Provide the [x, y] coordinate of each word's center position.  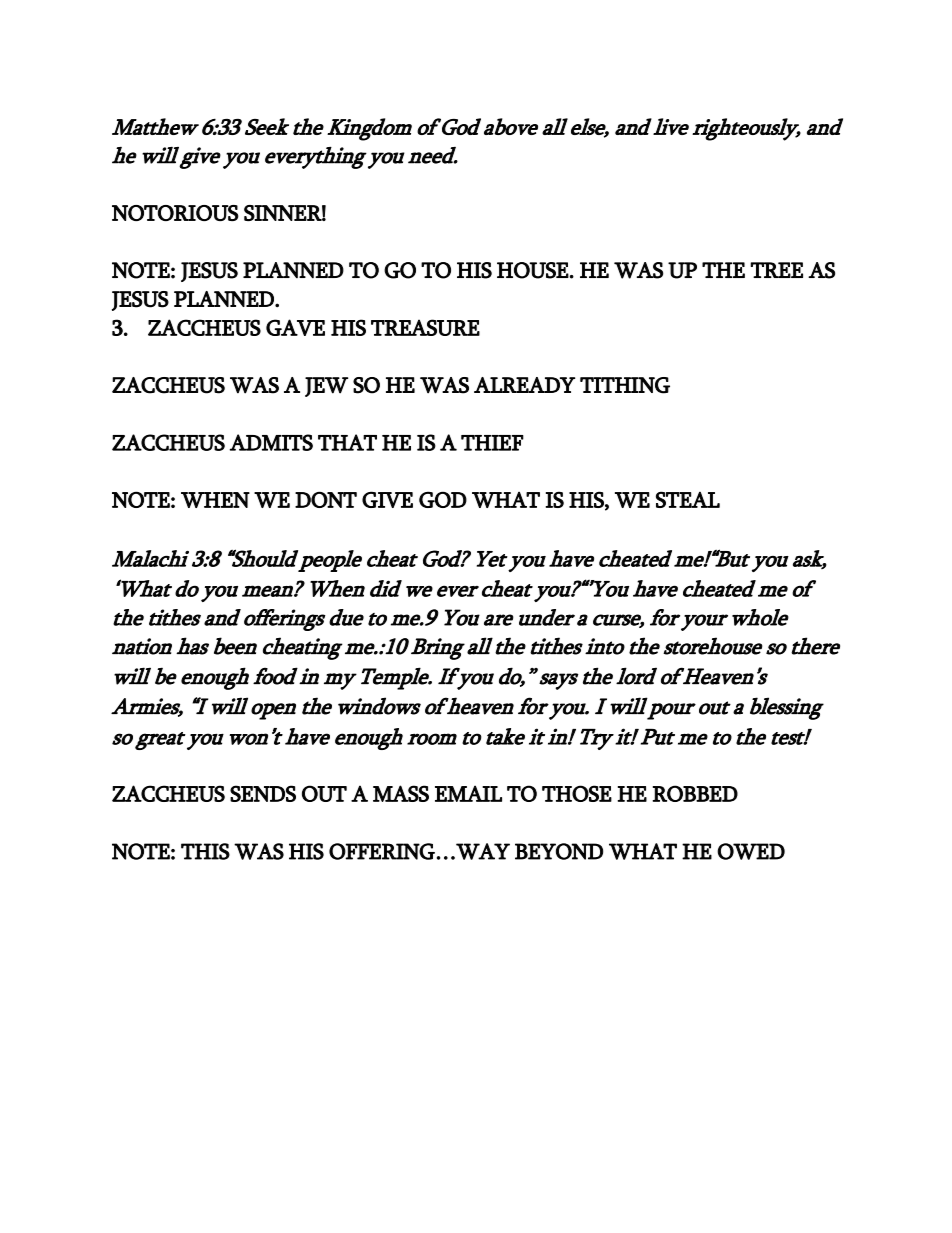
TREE [776, 270]
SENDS [263, 793]
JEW [326, 387]
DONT [326, 499]
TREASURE [425, 327]
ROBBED [695, 793]
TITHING [625, 385]
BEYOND [559, 851]
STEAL [688, 499]
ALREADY [524, 385]
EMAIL [468, 793]
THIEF [492, 443]
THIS [205, 851]
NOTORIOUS [175, 213]
